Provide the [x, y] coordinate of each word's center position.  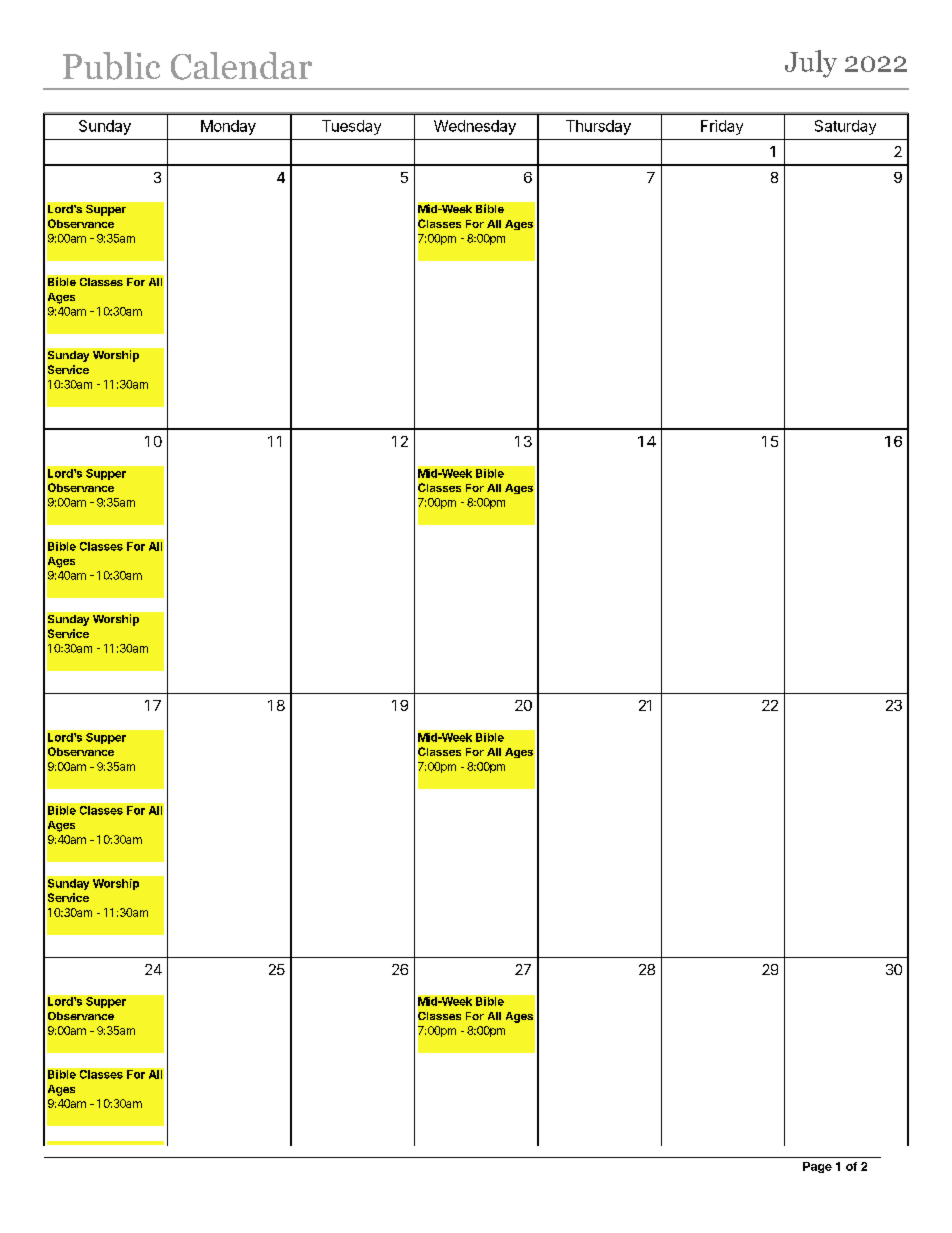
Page [817, 1167]
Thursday [598, 127]
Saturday [845, 127]
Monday [228, 127]
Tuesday [351, 127]
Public [111, 66]
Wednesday [475, 127]
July [811, 64]
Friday [722, 127]
